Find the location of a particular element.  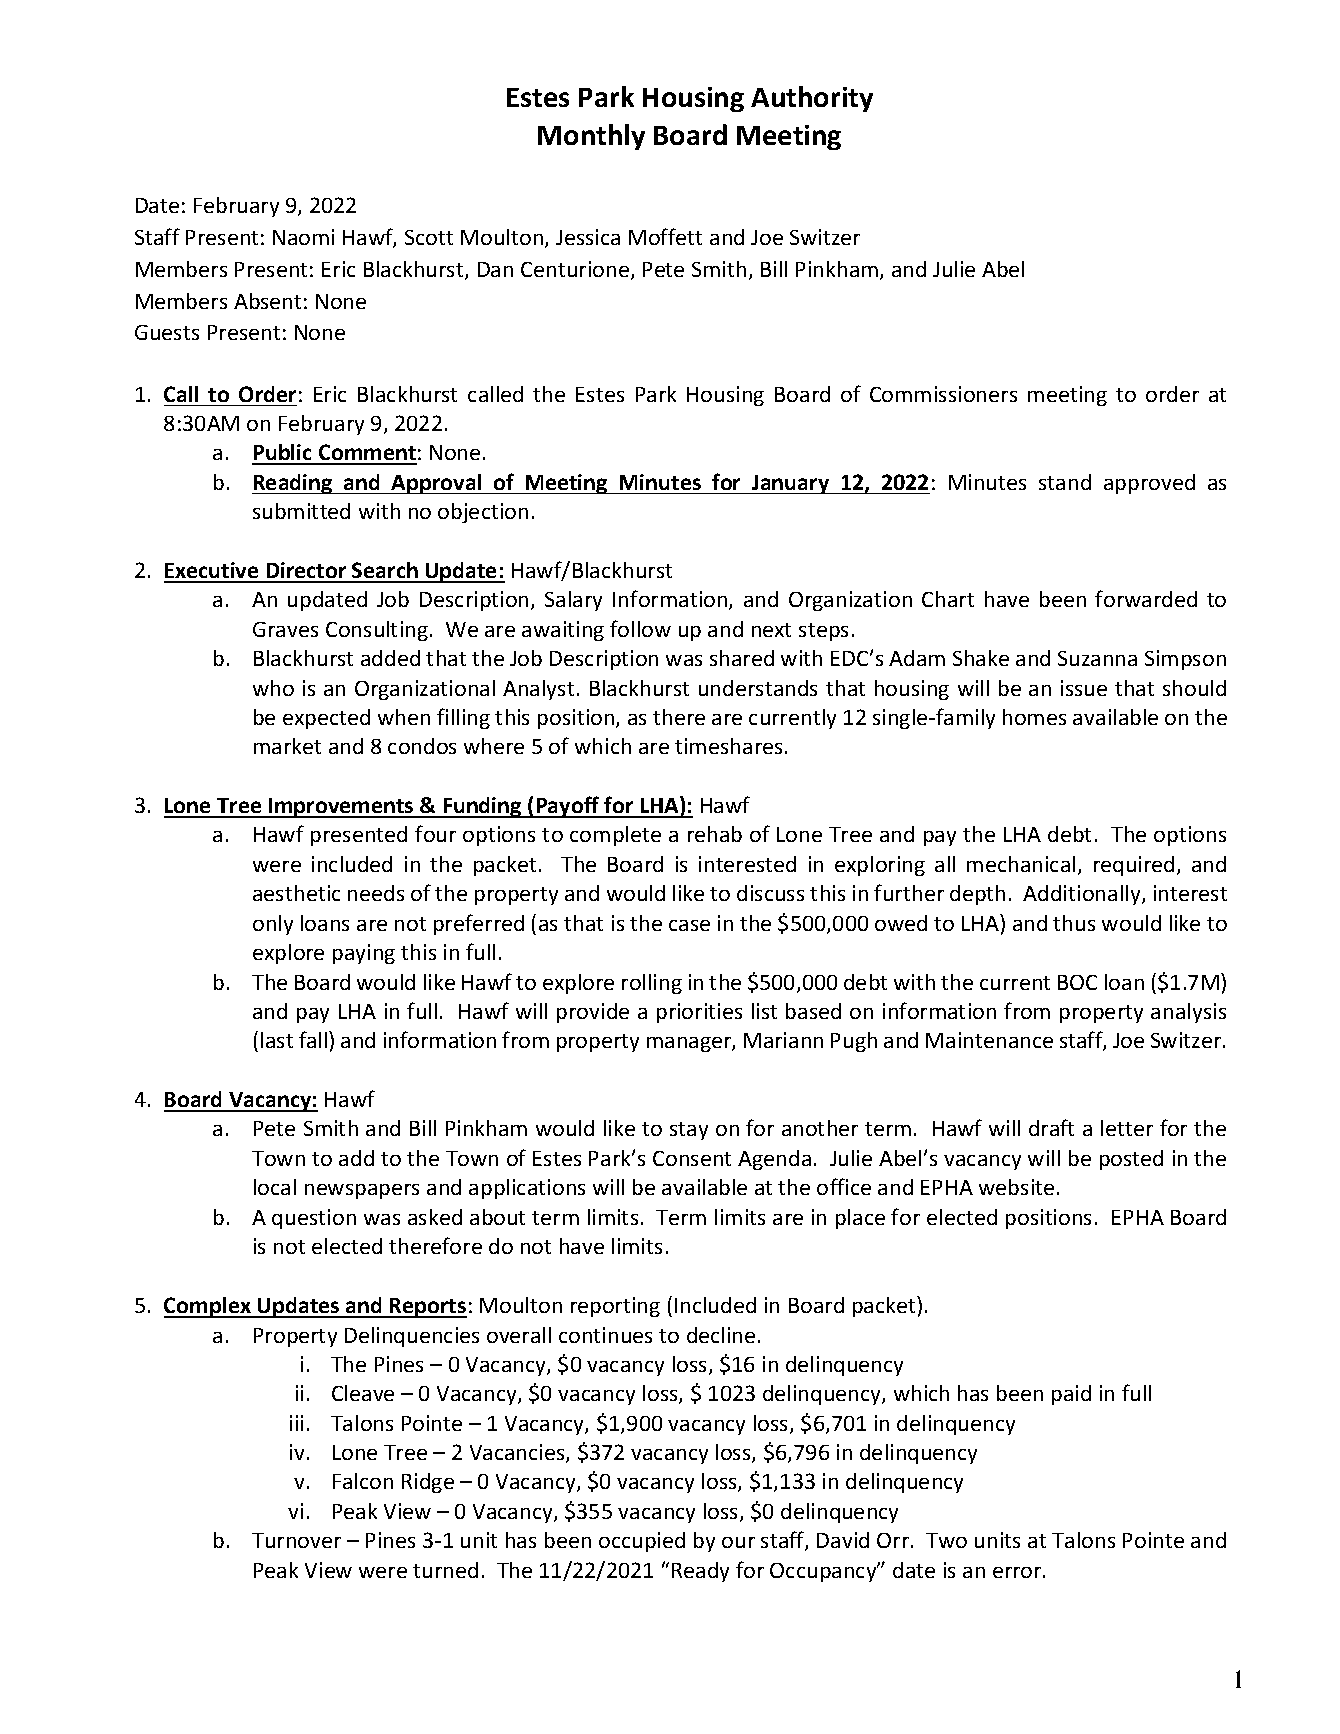

occupied is located at coordinates (642, 1542).
